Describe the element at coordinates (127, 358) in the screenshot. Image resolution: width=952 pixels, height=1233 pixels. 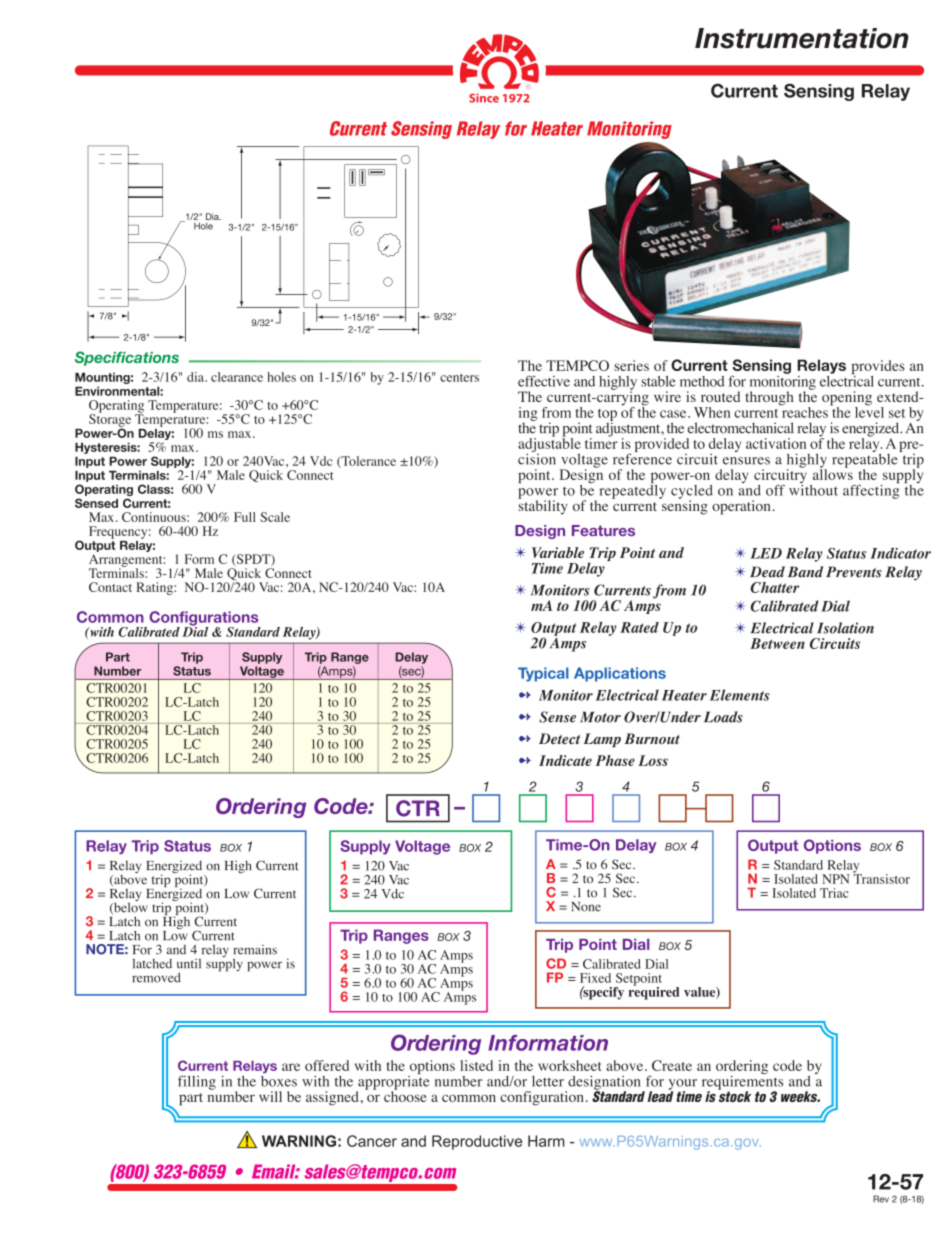
I see `Specifications` at that location.
